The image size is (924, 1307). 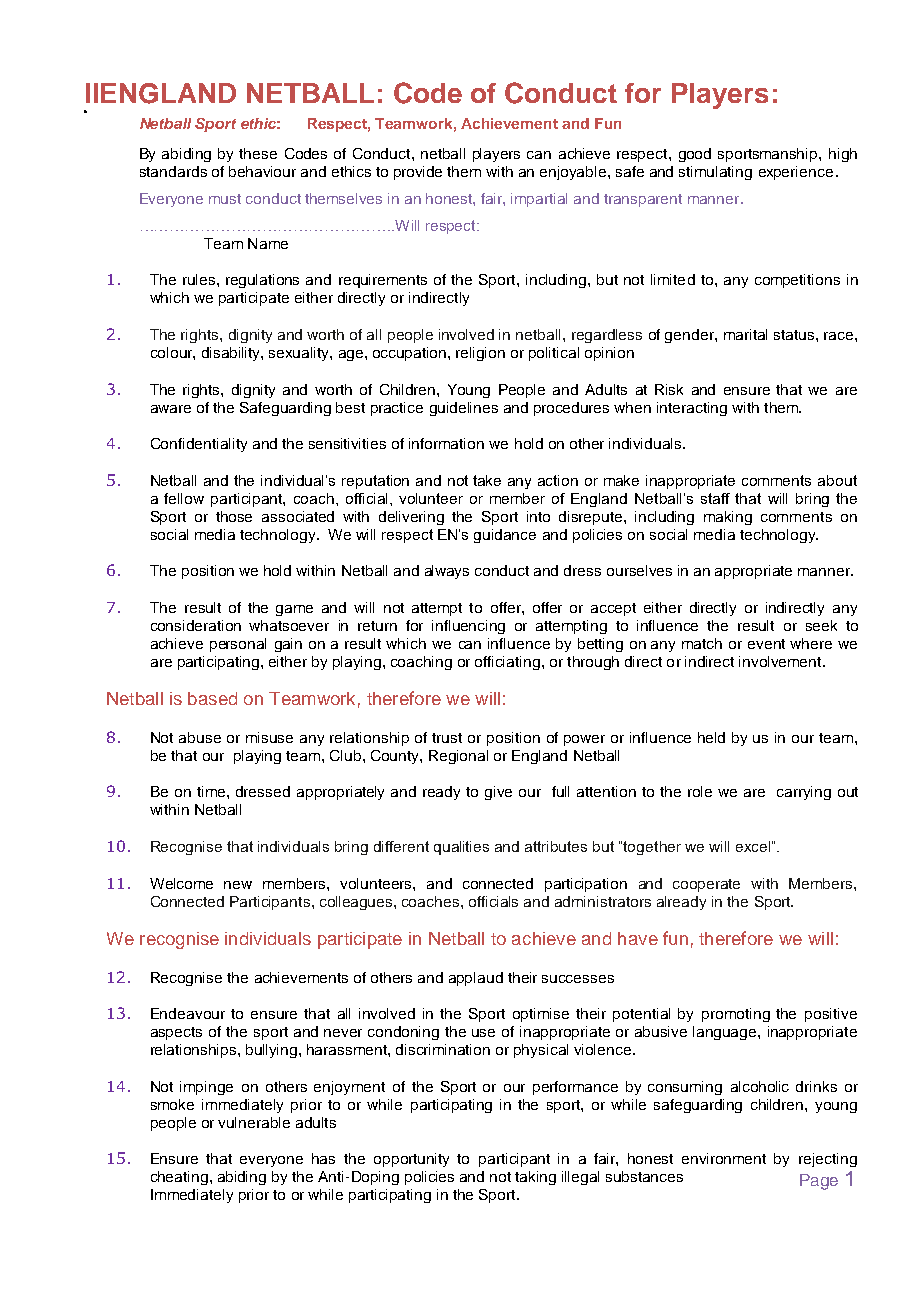 I want to click on taking, so click(x=535, y=1178).
